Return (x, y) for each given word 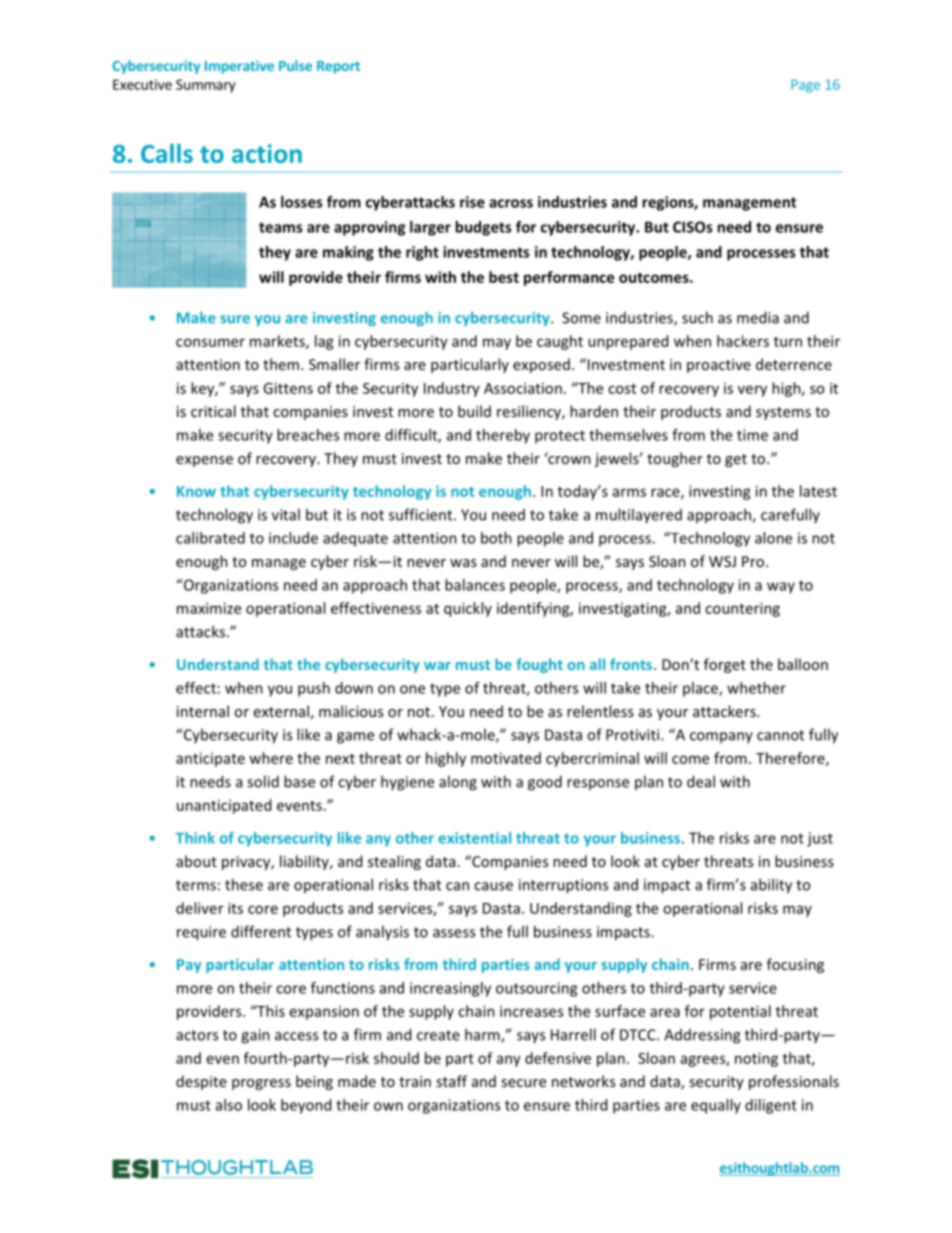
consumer (210, 342)
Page (805, 86)
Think (195, 838)
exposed (541, 365)
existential (474, 838)
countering (742, 609)
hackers (743, 341)
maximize (209, 608)
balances (475, 585)
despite (201, 1082)
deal (701, 781)
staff (451, 1081)
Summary (206, 86)
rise (472, 202)
